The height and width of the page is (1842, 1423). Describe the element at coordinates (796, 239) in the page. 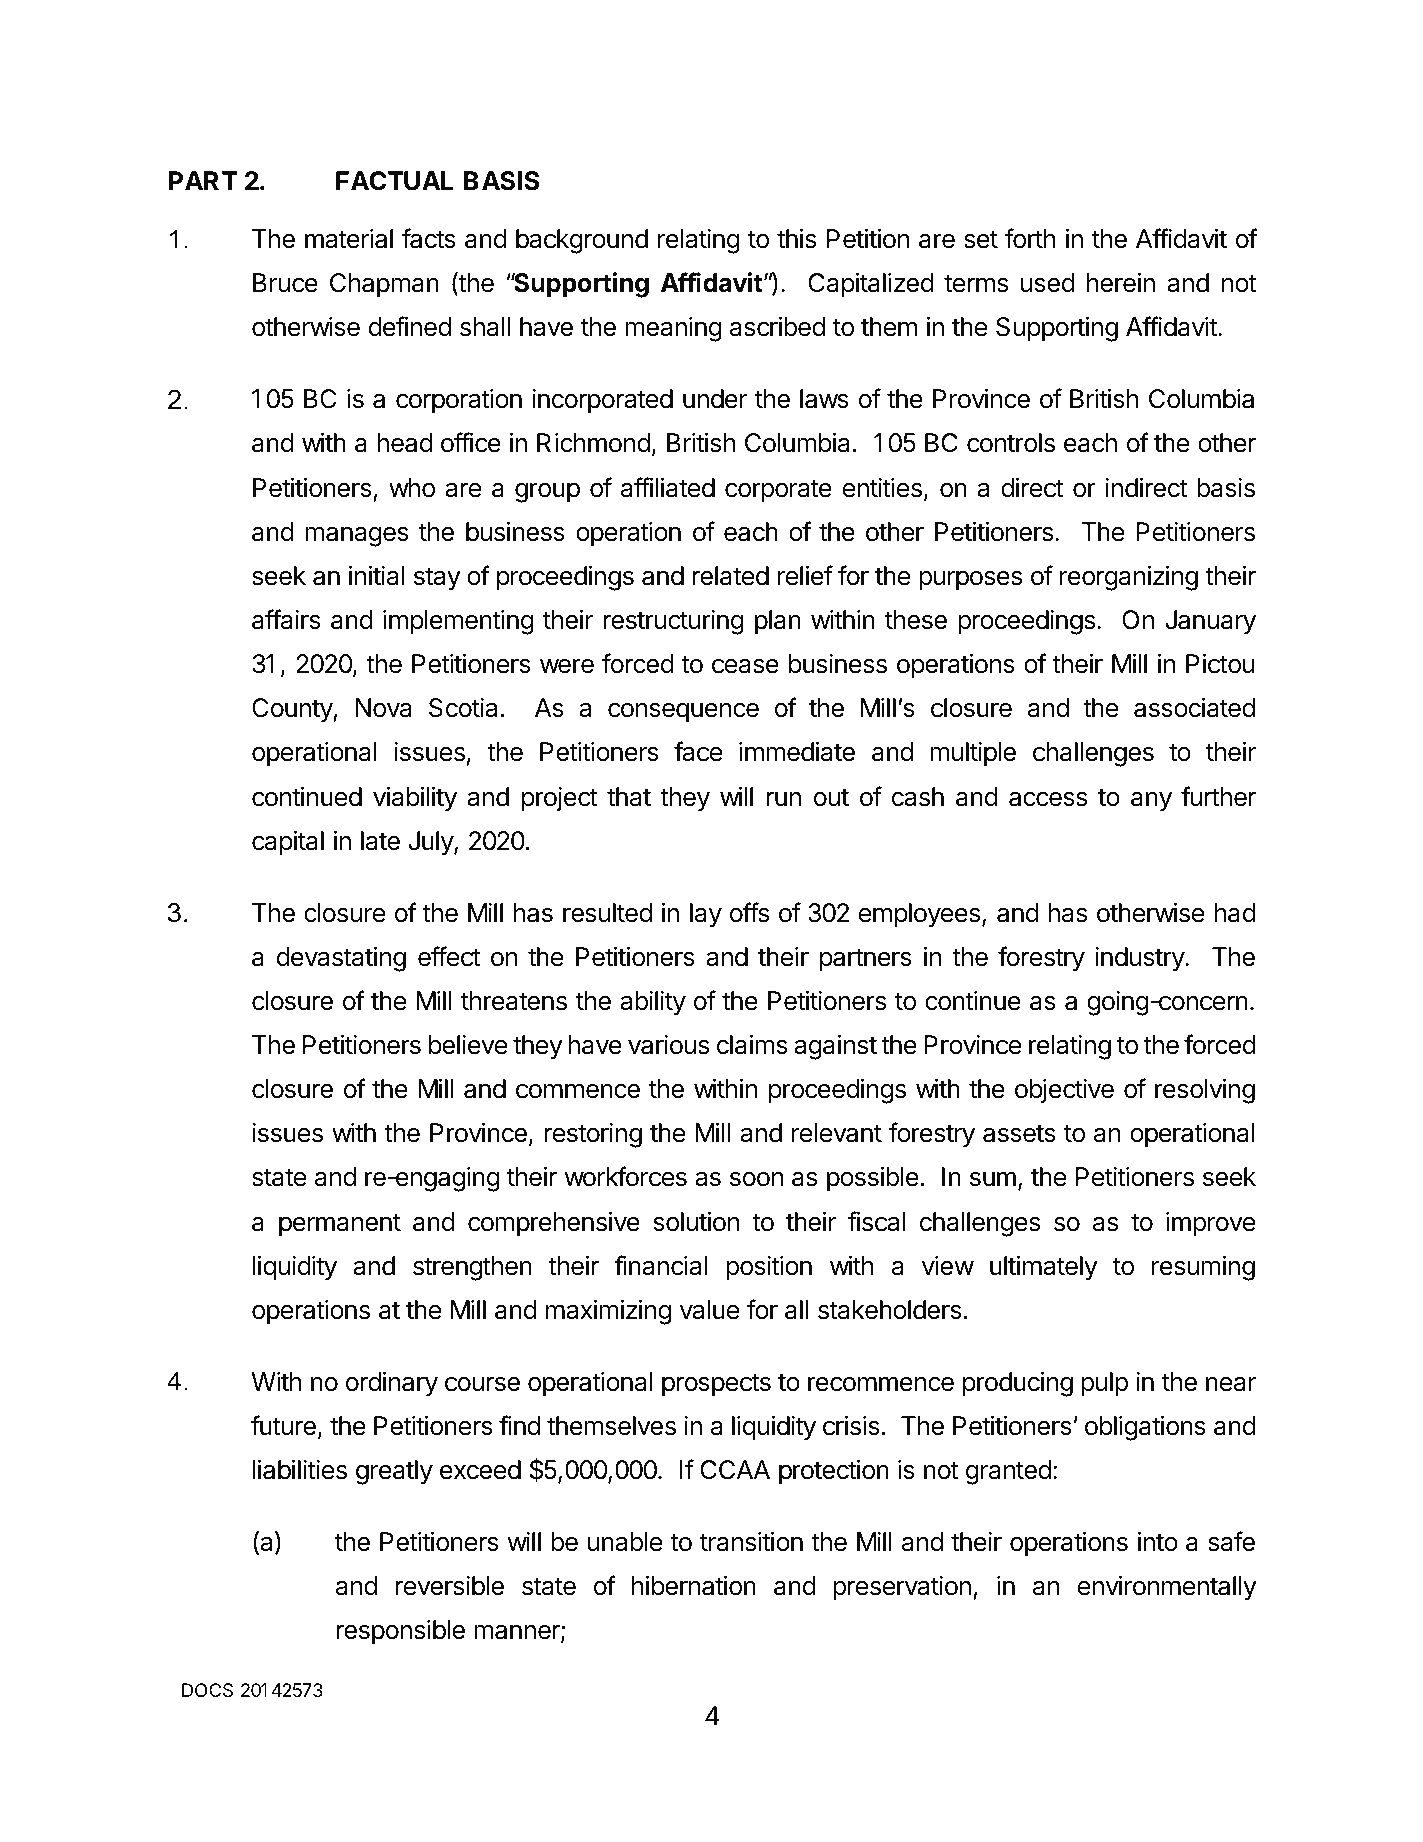

I see `this` at that location.
